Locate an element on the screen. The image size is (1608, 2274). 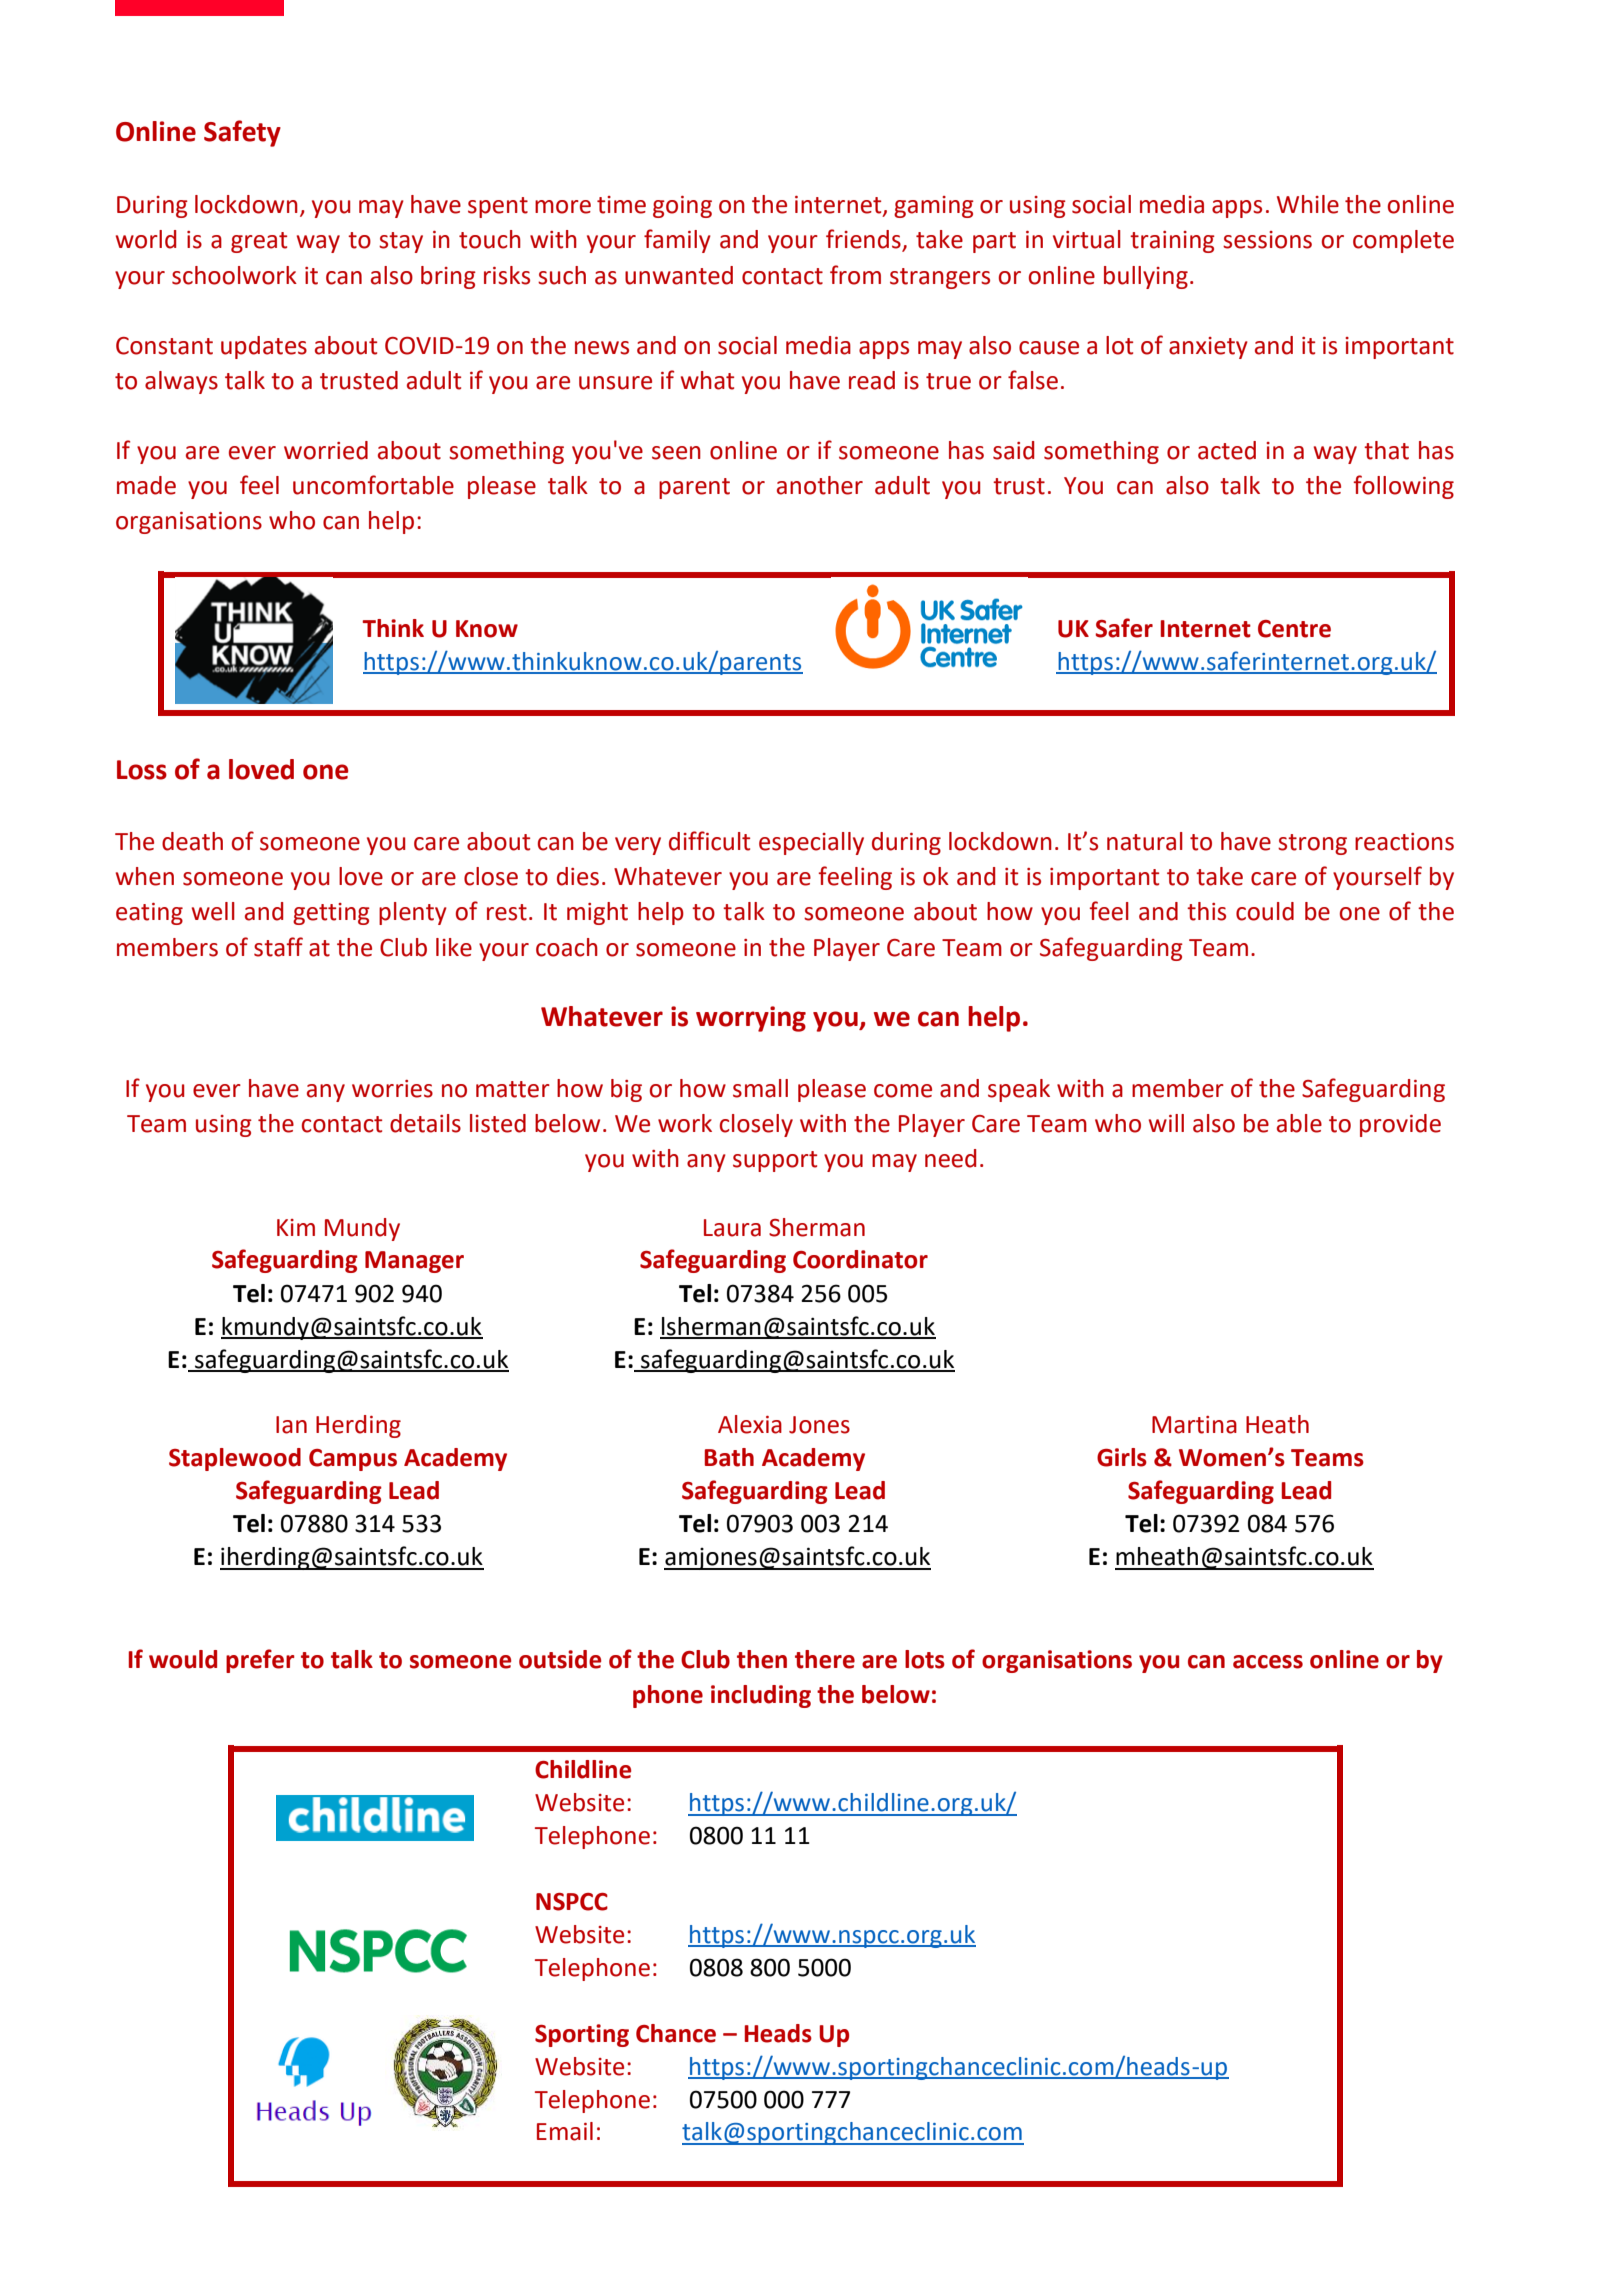
will is located at coordinates (1166, 1123).
